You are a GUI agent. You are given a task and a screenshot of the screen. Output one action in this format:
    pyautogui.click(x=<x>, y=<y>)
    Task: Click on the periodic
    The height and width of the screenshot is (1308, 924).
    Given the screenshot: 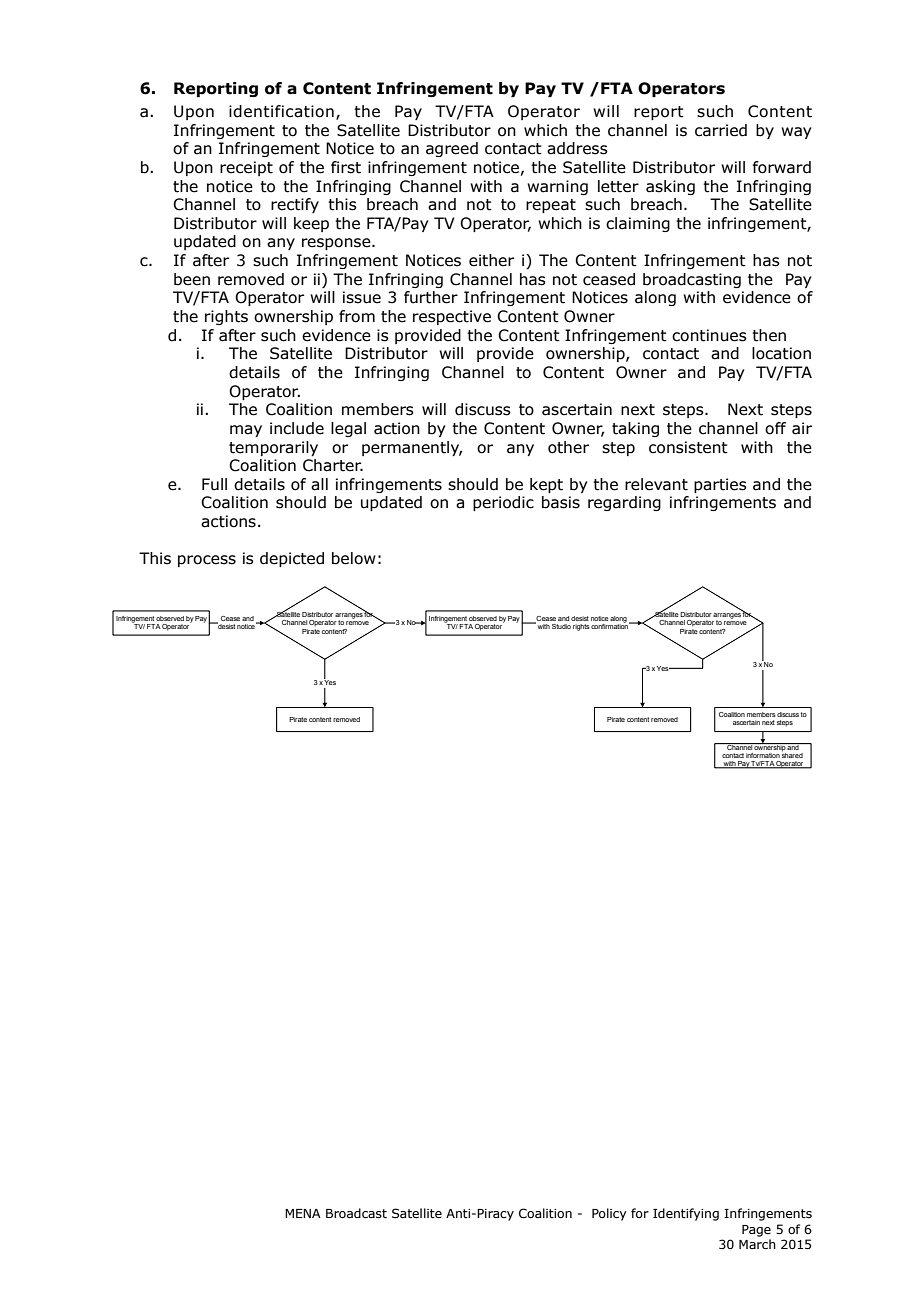 What is the action you would take?
    pyautogui.click(x=503, y=503)
